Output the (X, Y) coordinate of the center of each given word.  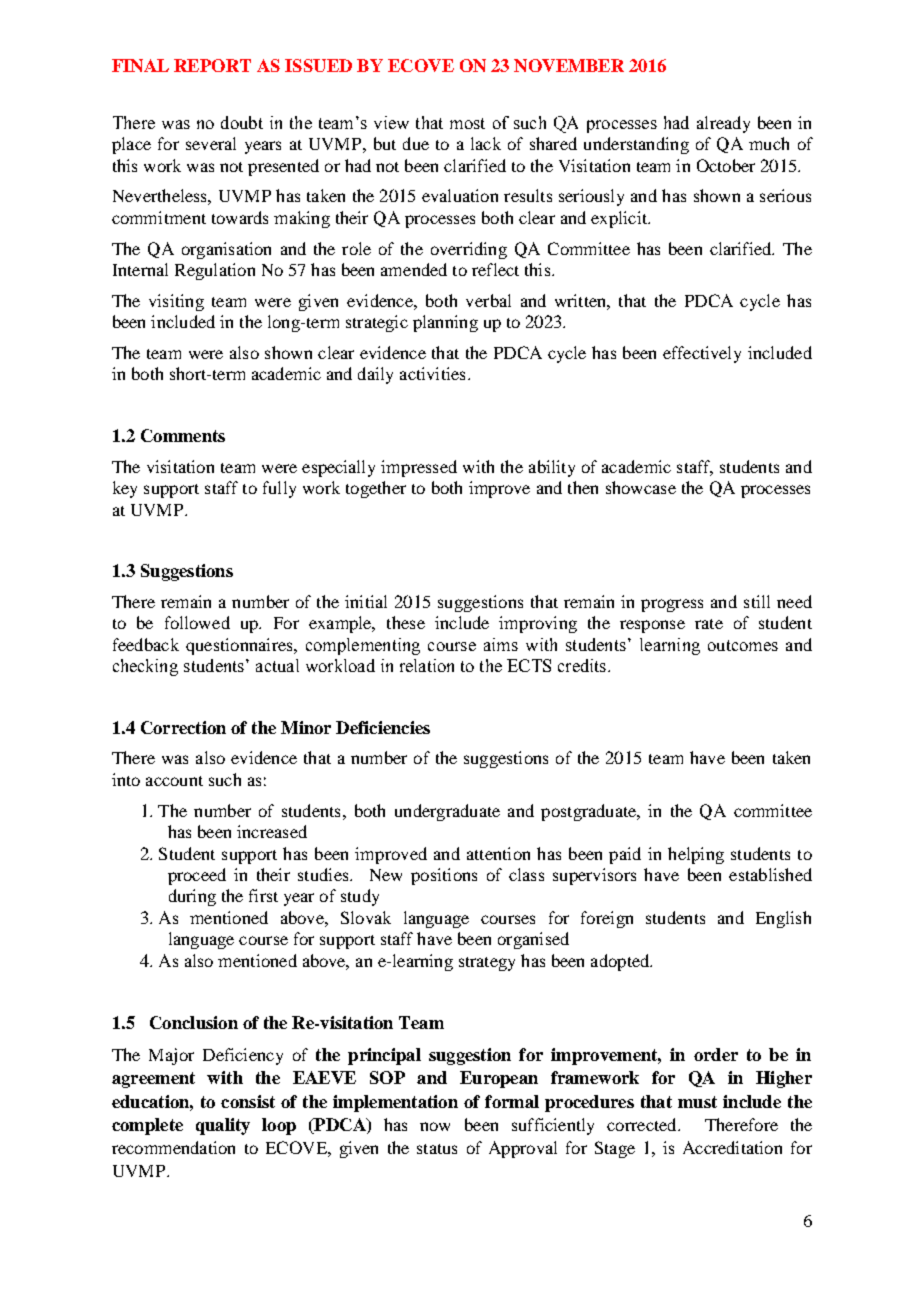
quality (223, 1126)
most (467, 123)
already (723, 124)
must (697, 1102)
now (435, 1126)
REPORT (212, 65)
